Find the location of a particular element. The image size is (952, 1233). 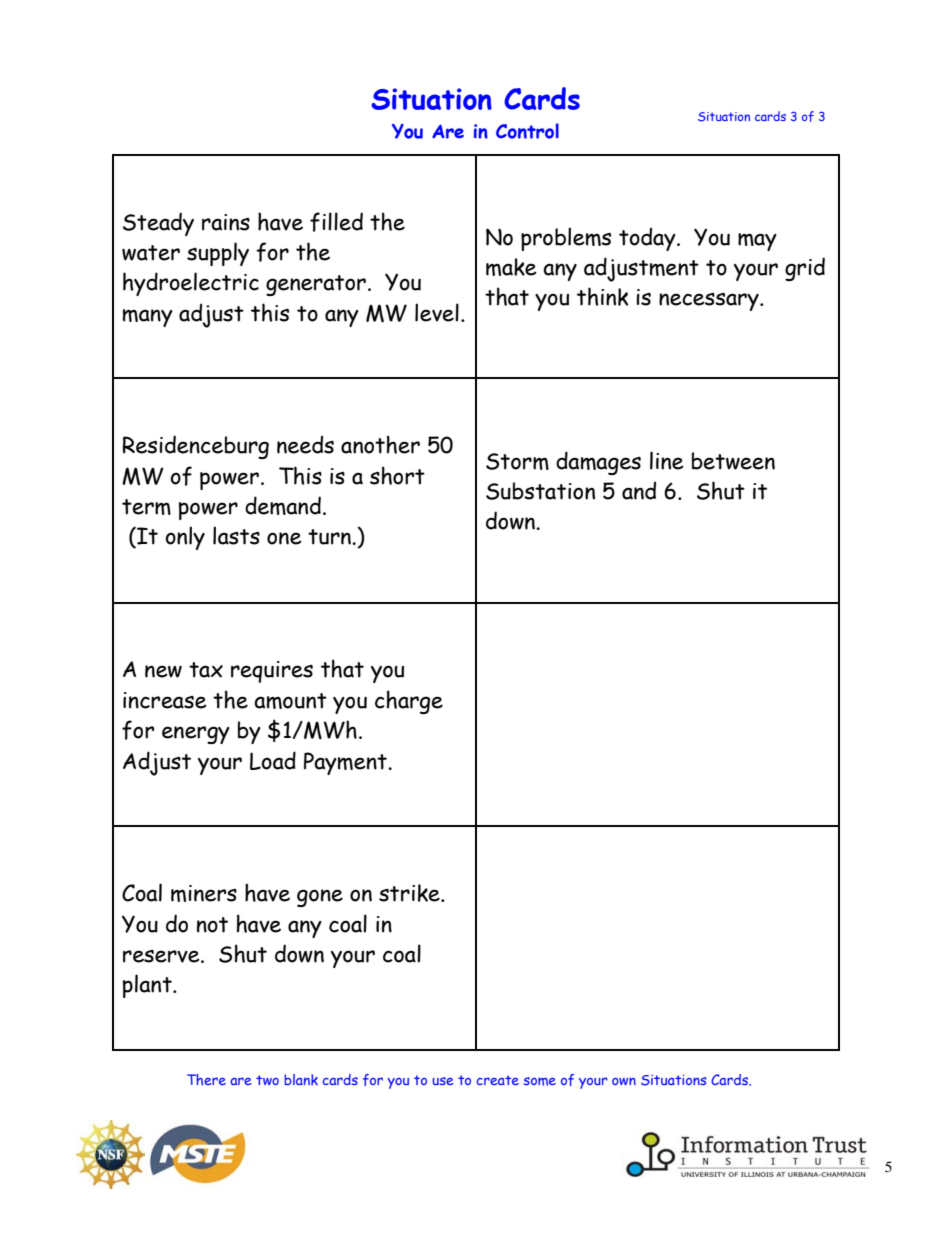

rains is located at coordinates (226, 222).
